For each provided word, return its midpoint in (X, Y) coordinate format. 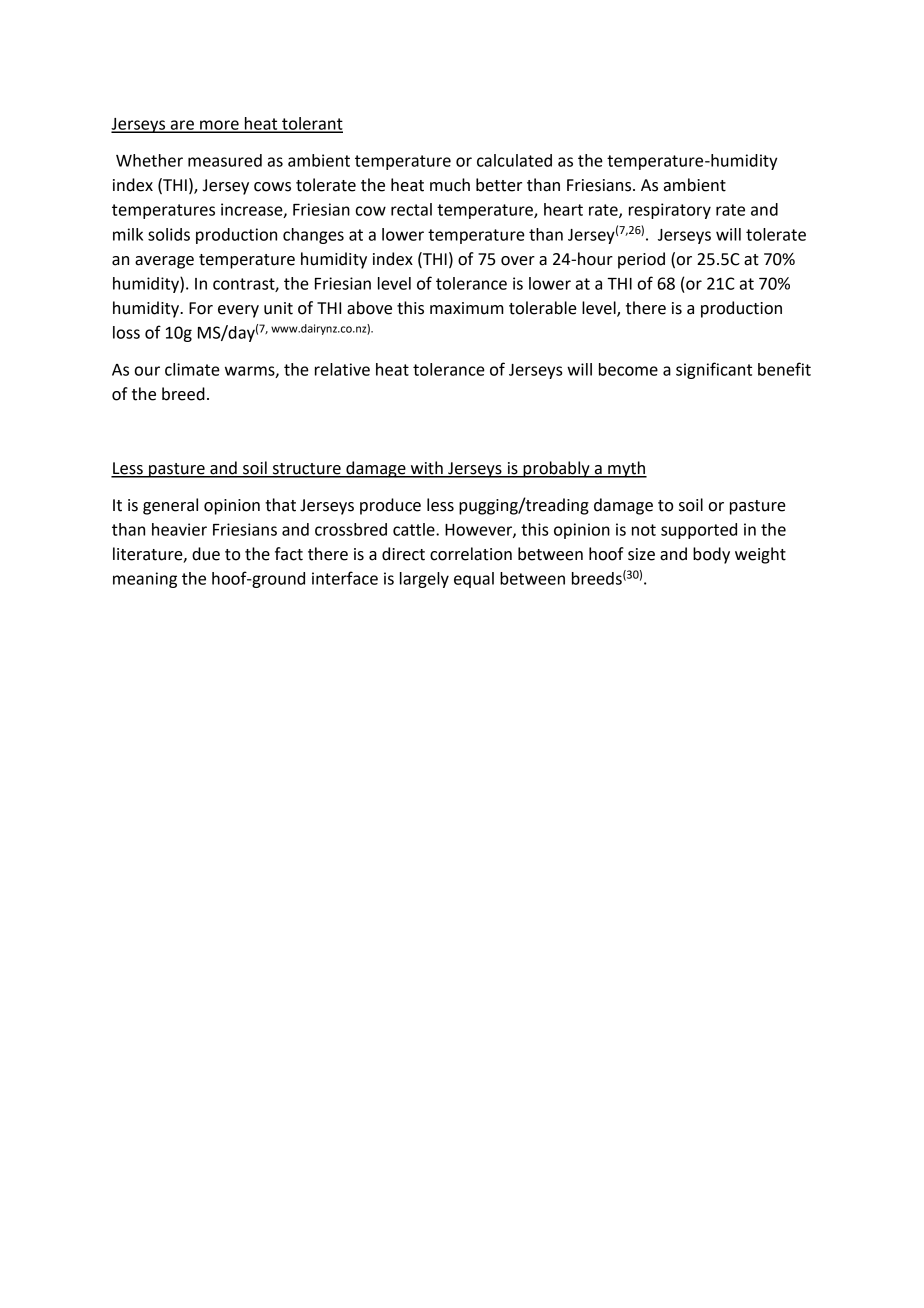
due (206, 554)
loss (126, 332)
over (518, 261)
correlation (471, 554)
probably (556, 469)
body (711, 555)
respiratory (670, 211)
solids (169, 234)
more (219, 126)
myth (626, 469)
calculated (514, 160)
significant (714, 370)
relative (342, 369)
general (170, 506)
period (641, 260)
